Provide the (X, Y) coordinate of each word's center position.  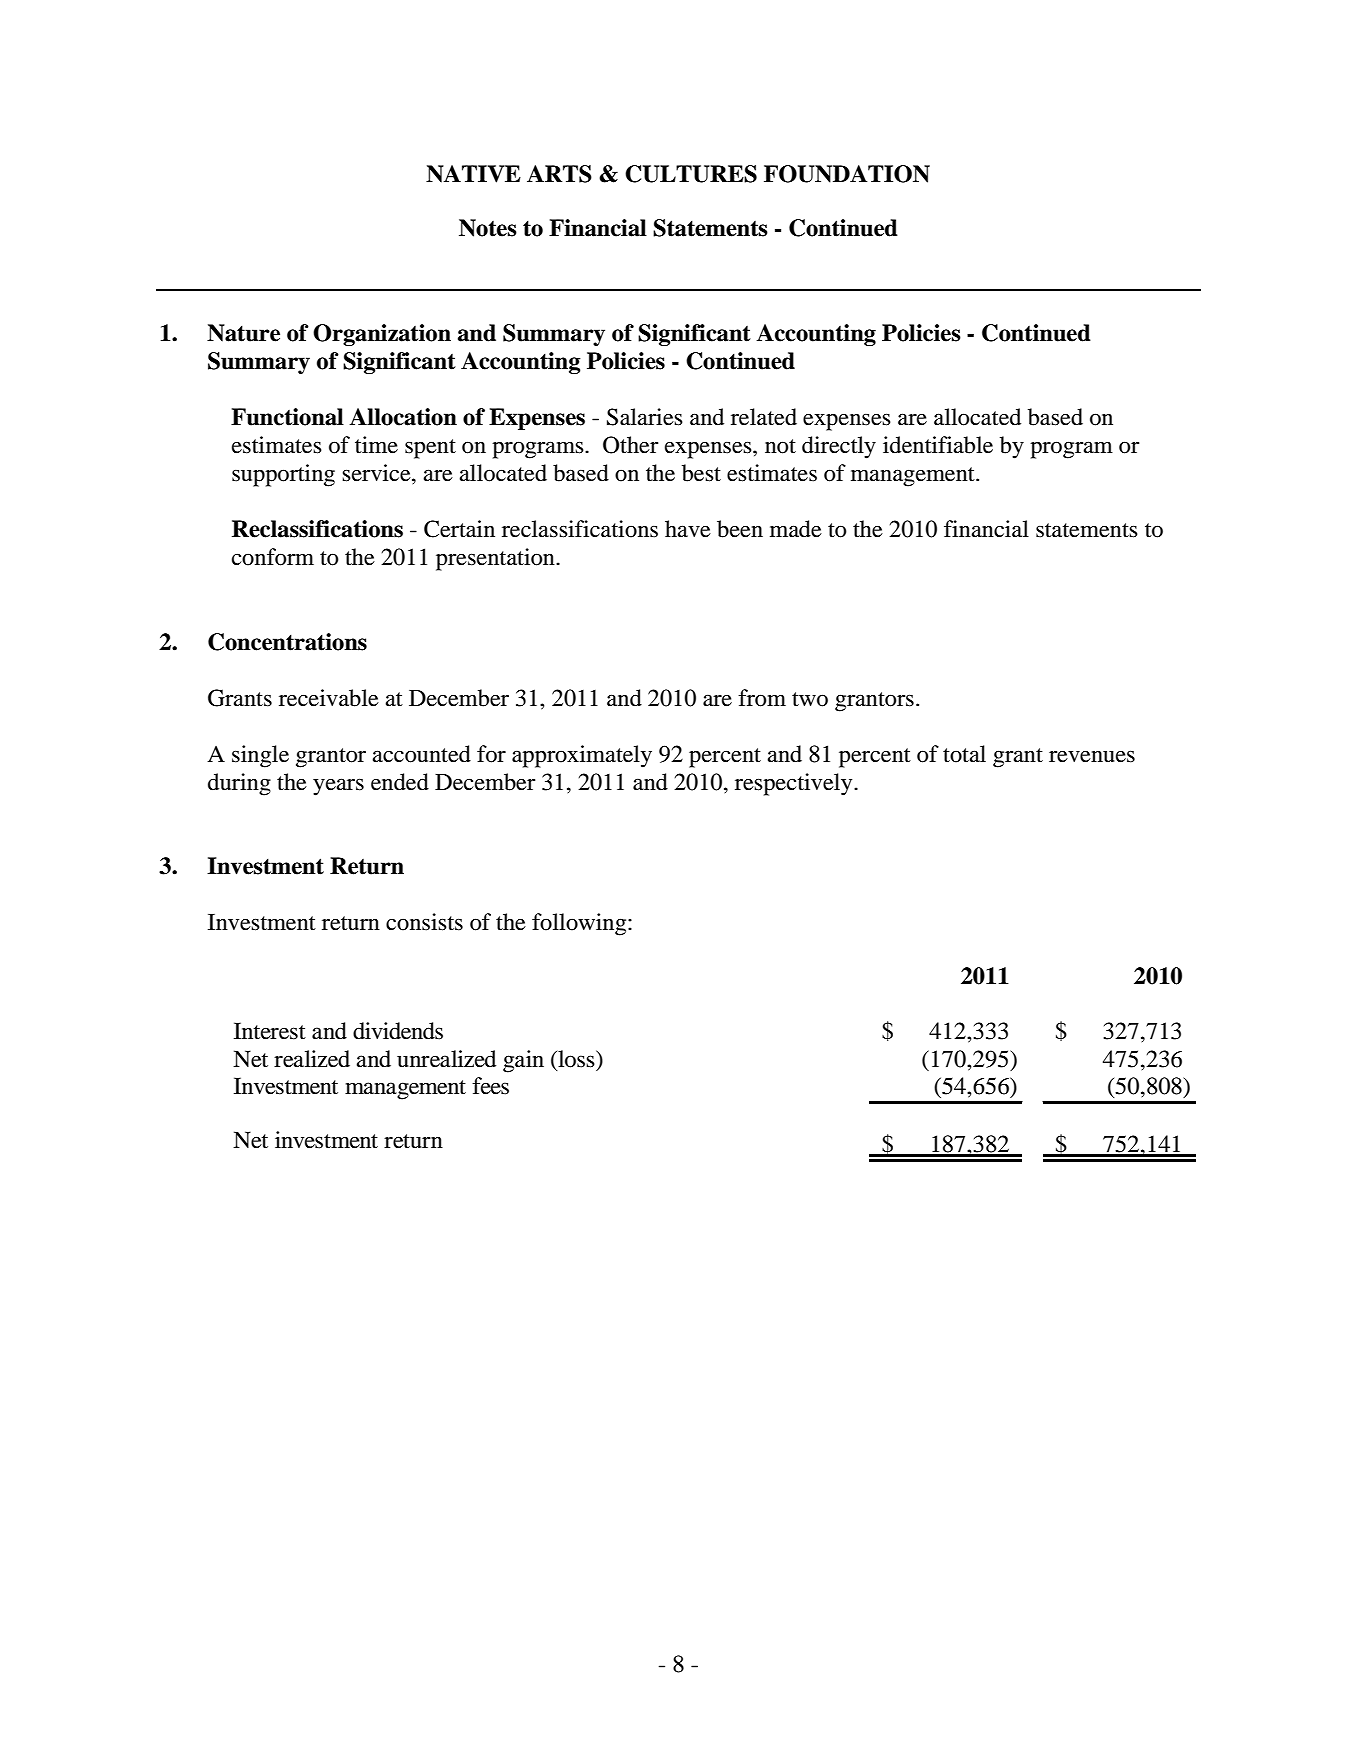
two (810, 699)
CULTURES (691, 174)
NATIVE (473, 174)
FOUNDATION (847, 174)
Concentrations (287, 642)
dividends (398, 1031)
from (762, 698)
